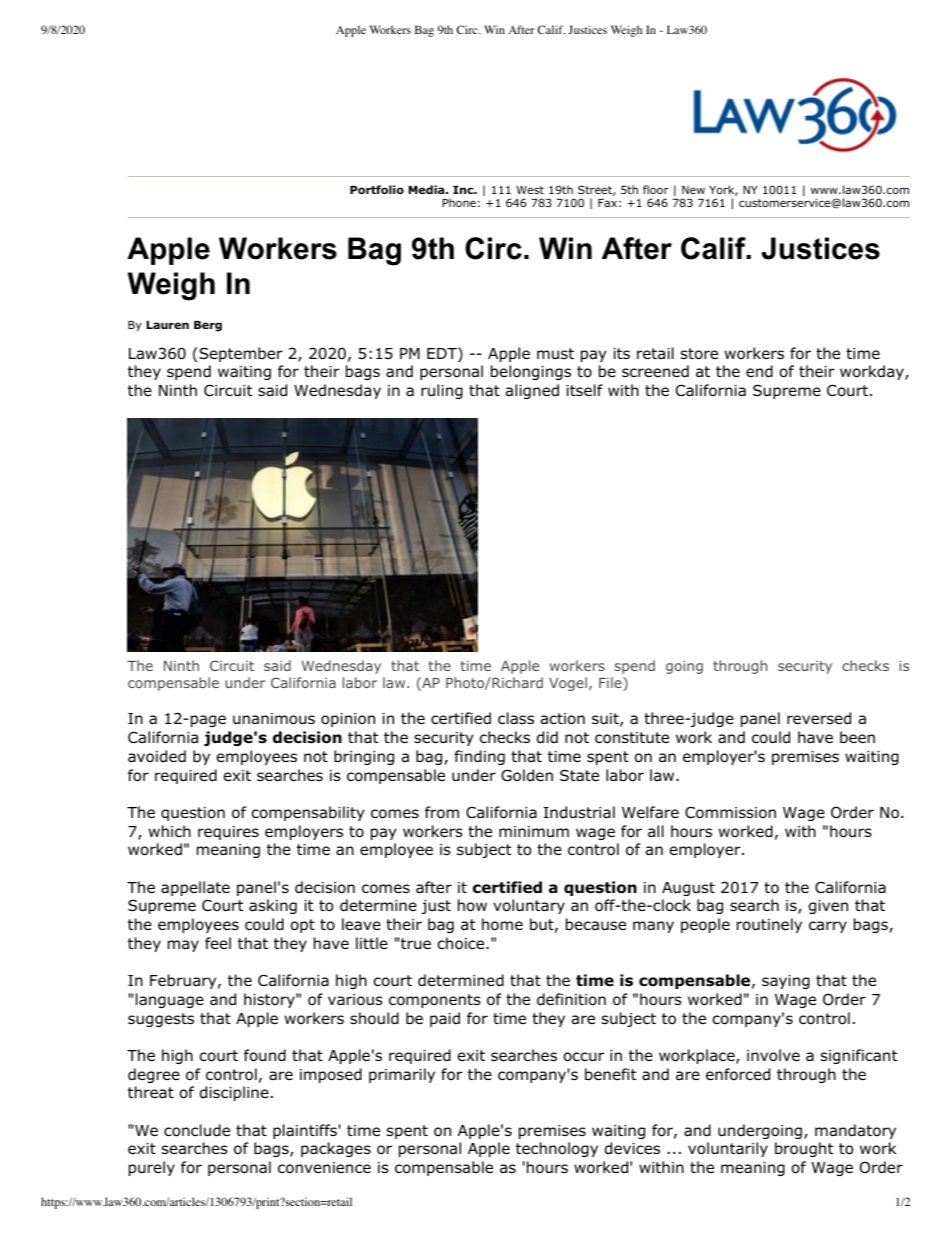  What do you see at coordinates (532, 391) in the screenshot?
I see `aligned` at bounding box center [532, 391].
